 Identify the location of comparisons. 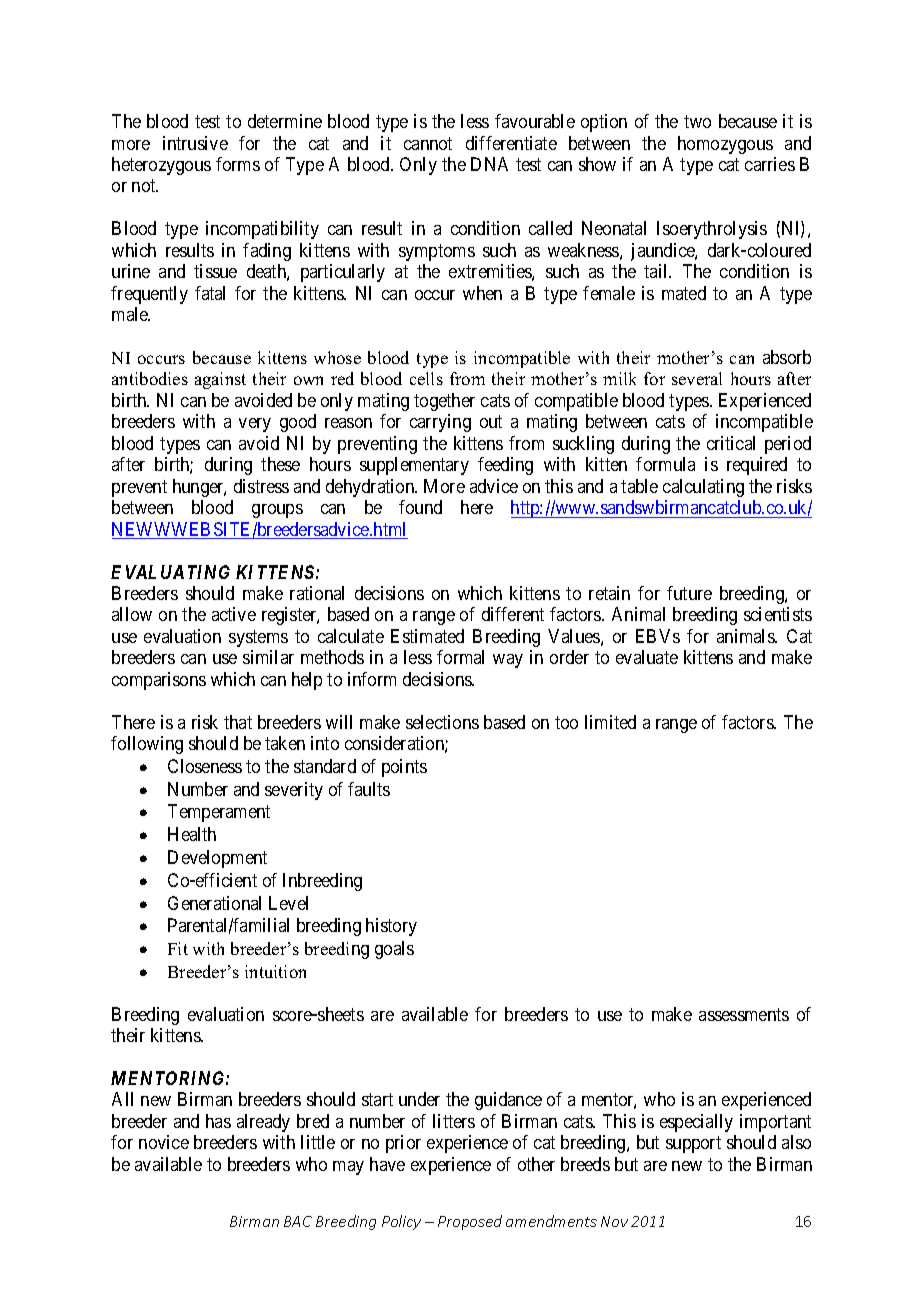
(159, 681).
